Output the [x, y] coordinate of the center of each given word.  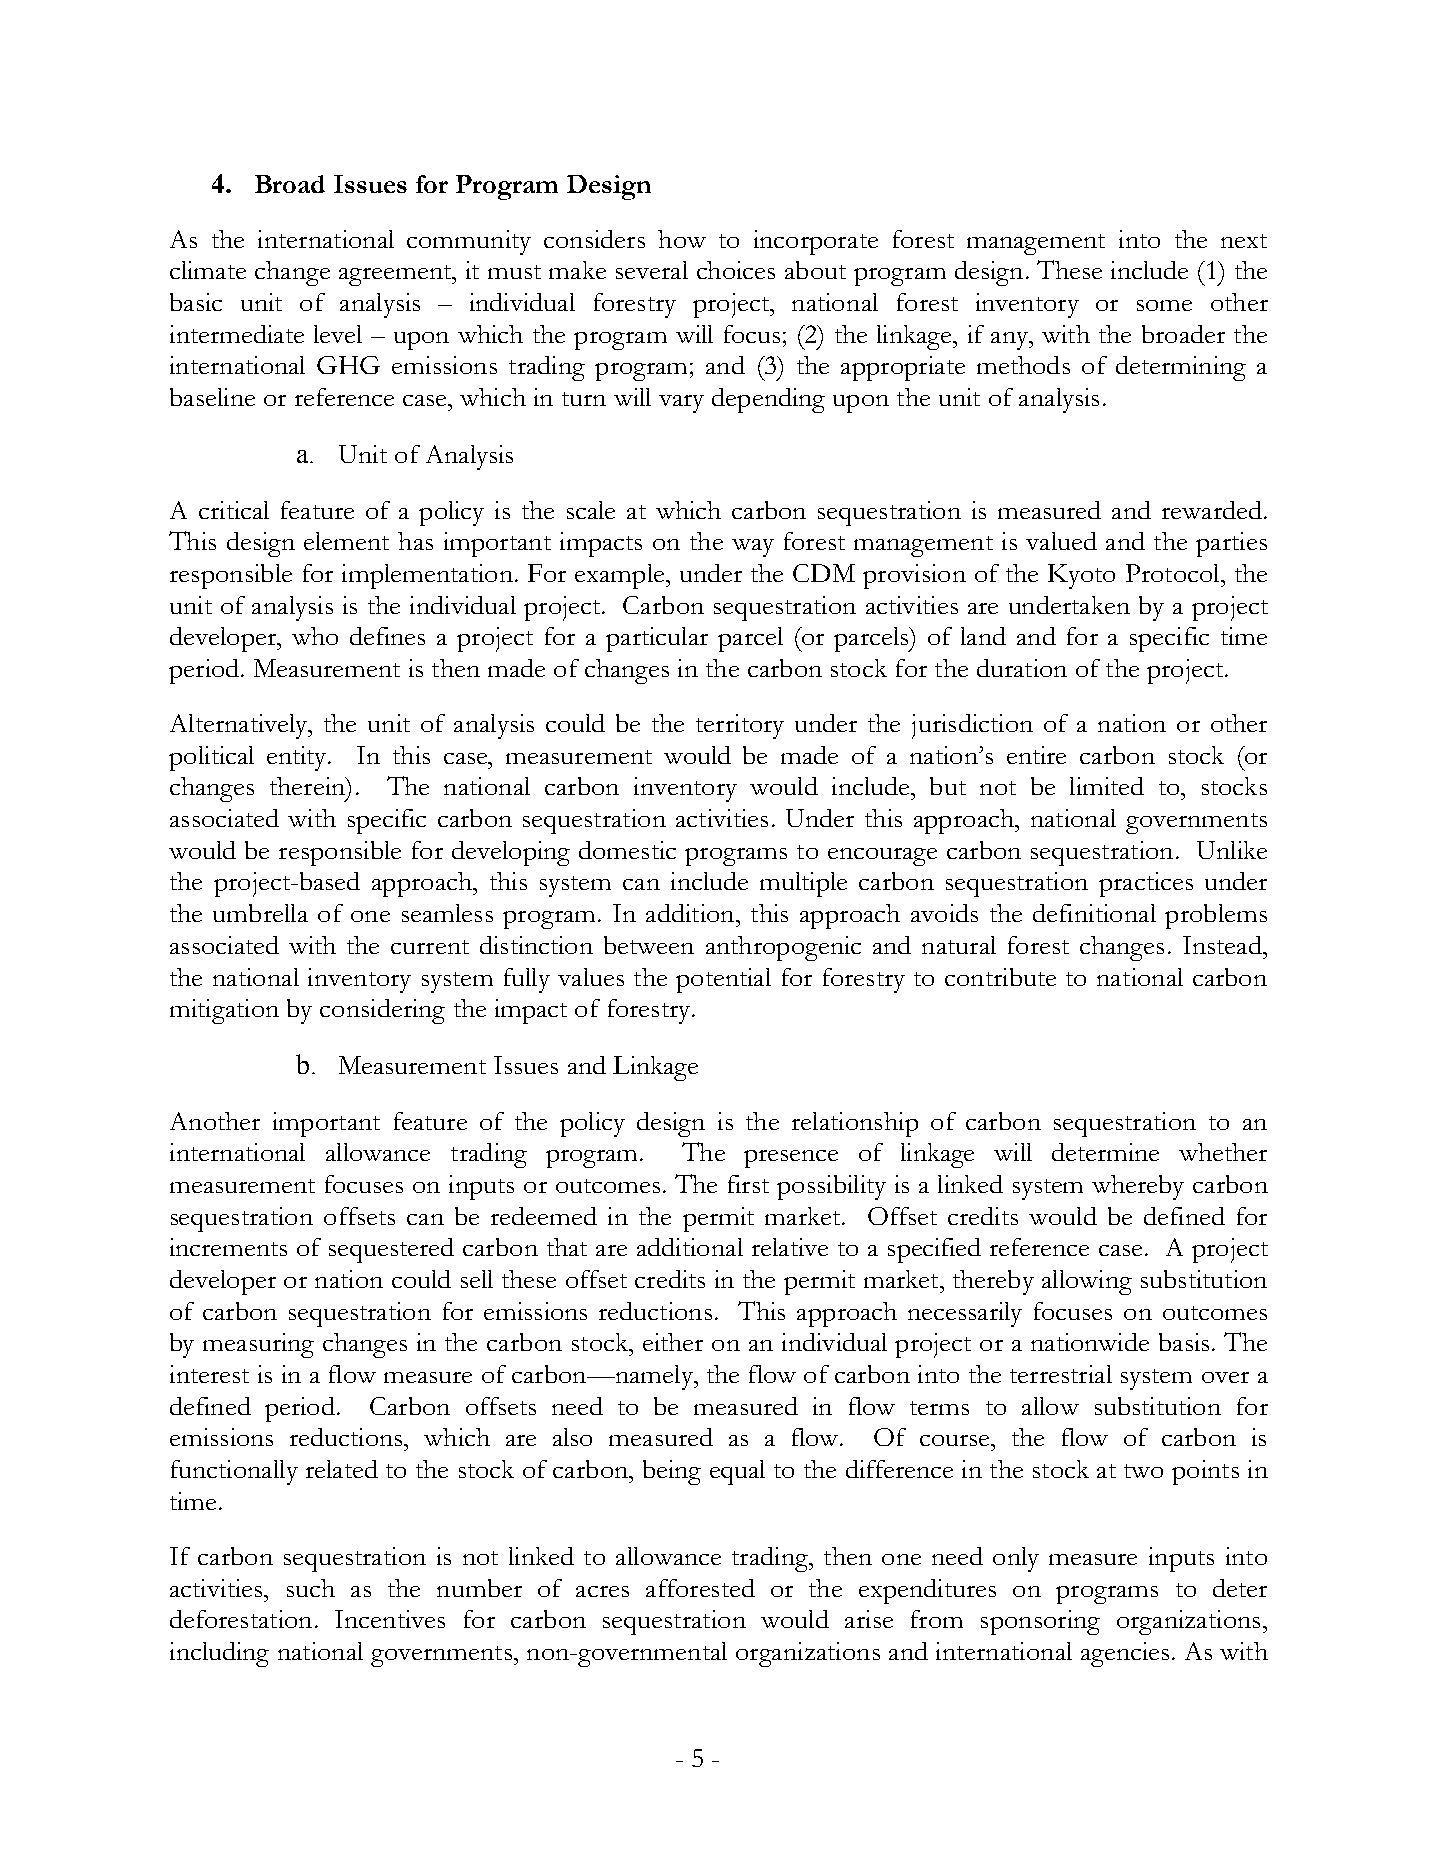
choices [736, 270]
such [311, 1588]
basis [1184, 1342]
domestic [627, 850]
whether [1223, 1152]
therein [309, 786]
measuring [258, 1345]
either [673, 1342]
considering [382, 1011]
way [753, 548]
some [1164, 305]
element [346, 541]
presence [791, 1159]
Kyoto [1081, 576]
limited [1107, 786]
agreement [396, 275]
